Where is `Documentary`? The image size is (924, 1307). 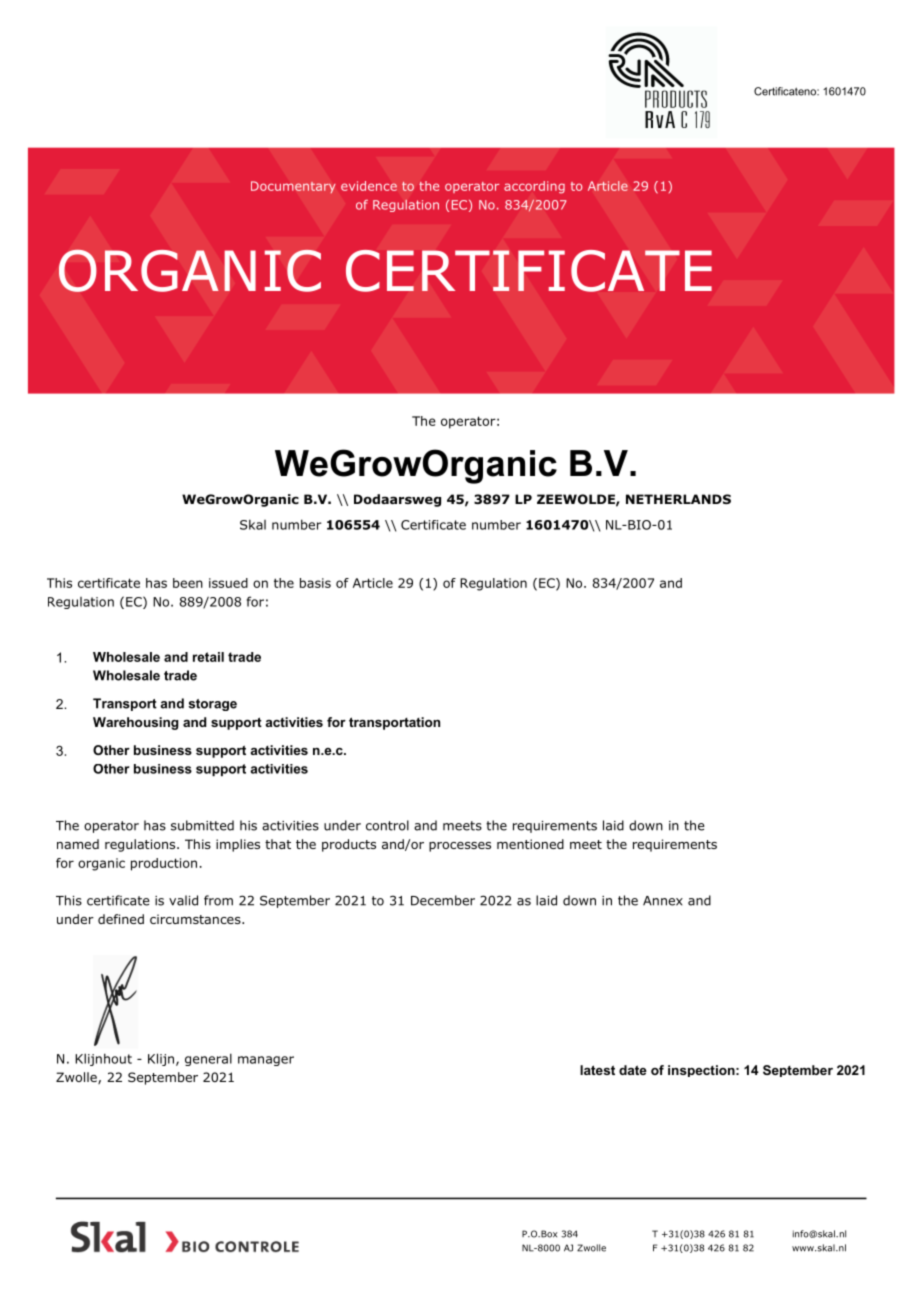
Documentary is located at coordinates (293, 187).
